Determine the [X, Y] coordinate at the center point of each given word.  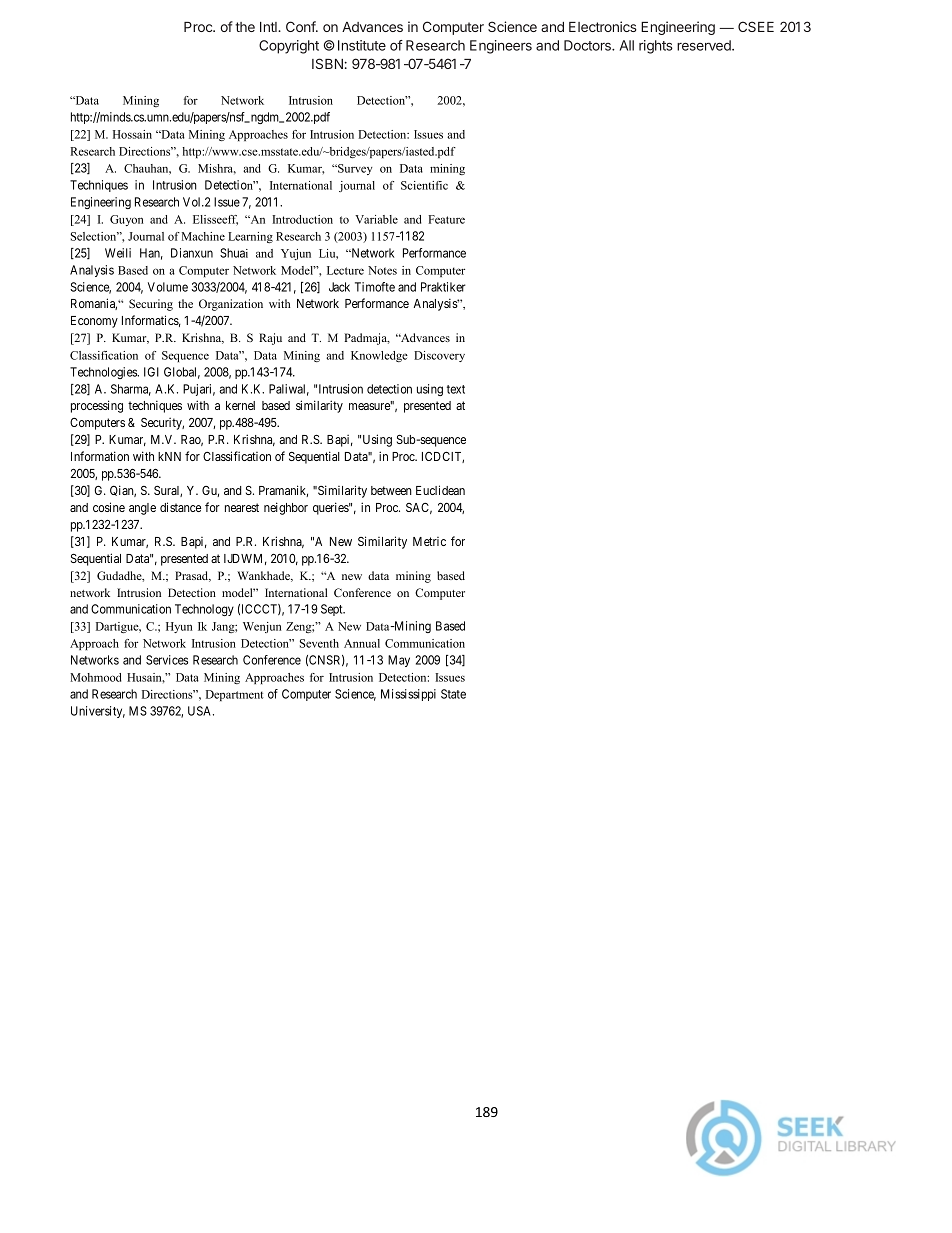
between [391, 490]
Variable [376, 219]
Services [167, 660]
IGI [151, 372]
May [399, 661]
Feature [446, 219]
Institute [362, 45]
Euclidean [440, 490]
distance [180, 507]
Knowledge [379, 356]
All [627, 45]
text [456, 389]
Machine [203, 236]
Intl [269, 27]
